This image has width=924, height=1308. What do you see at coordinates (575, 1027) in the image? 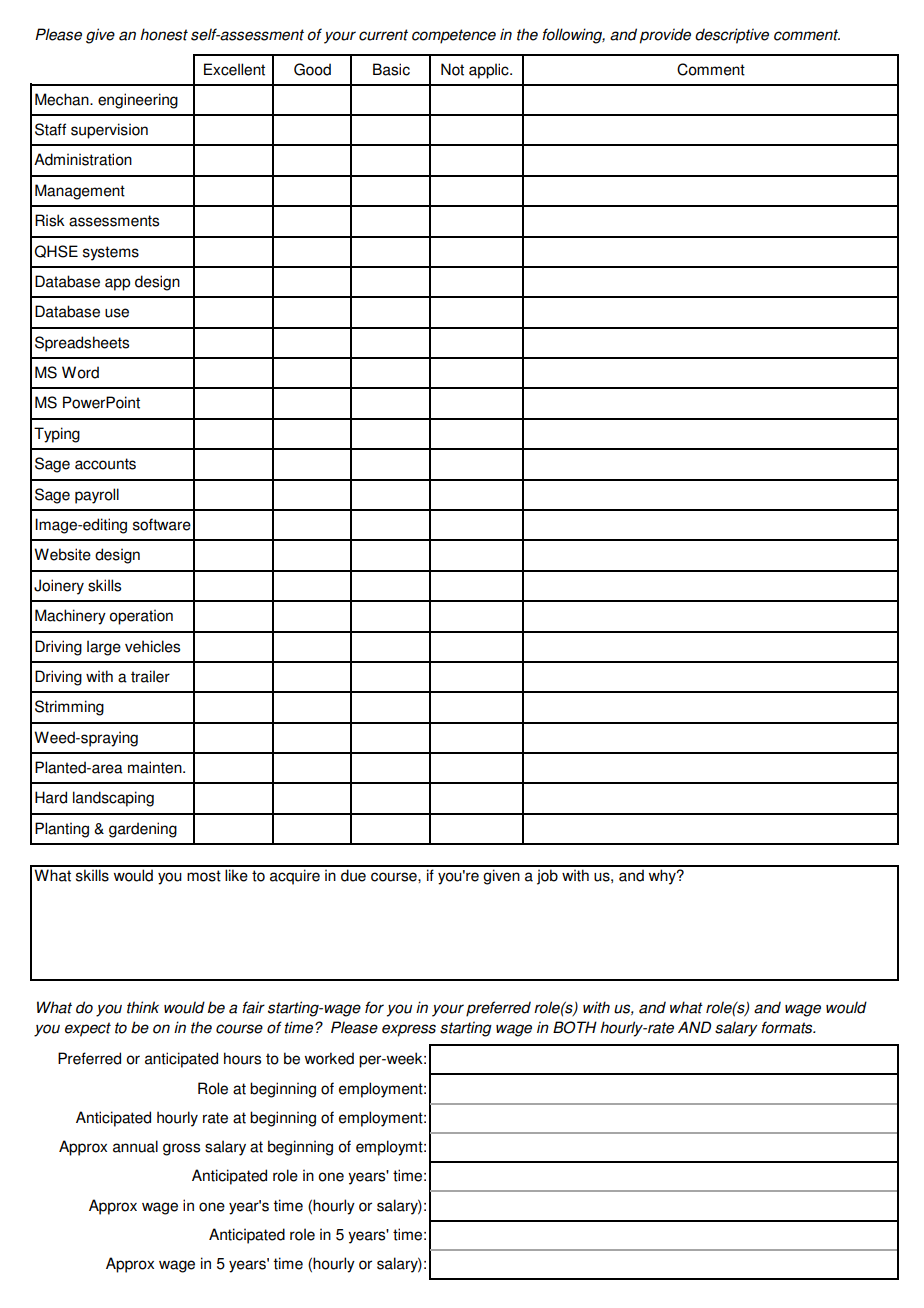
I see `BOTH` at bounding box center [575, 1027].
